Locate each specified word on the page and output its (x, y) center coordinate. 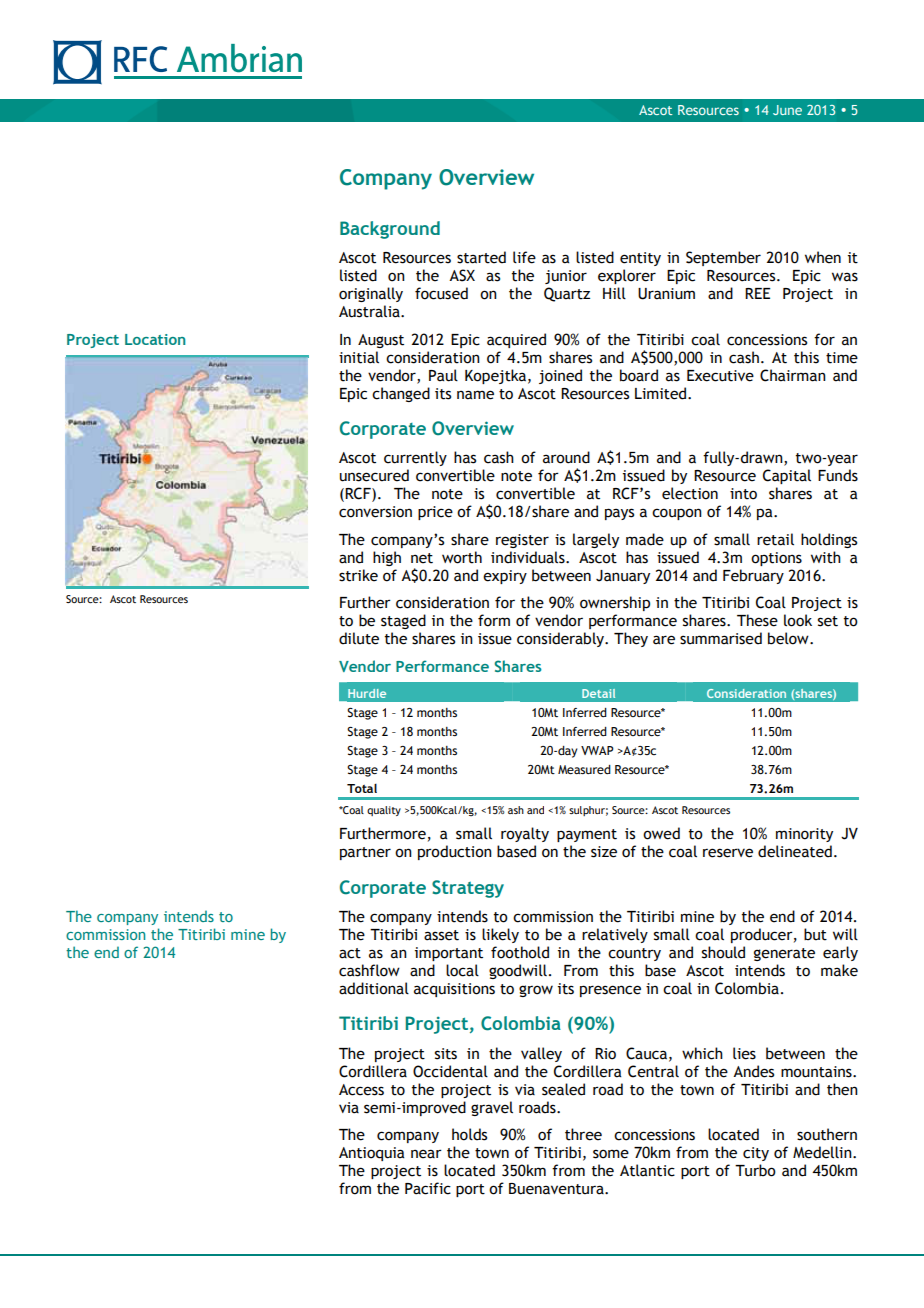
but (815, 934)
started (481, 257)
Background (390, 230)
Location (155, 339)
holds (469, 1134)
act (350, 953)
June (787, 110)
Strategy (468, 889)
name (475, 395)
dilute (359, 638)
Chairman (793, 375)
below (789, 638)
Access (361, 1090)
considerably (561, 639)
